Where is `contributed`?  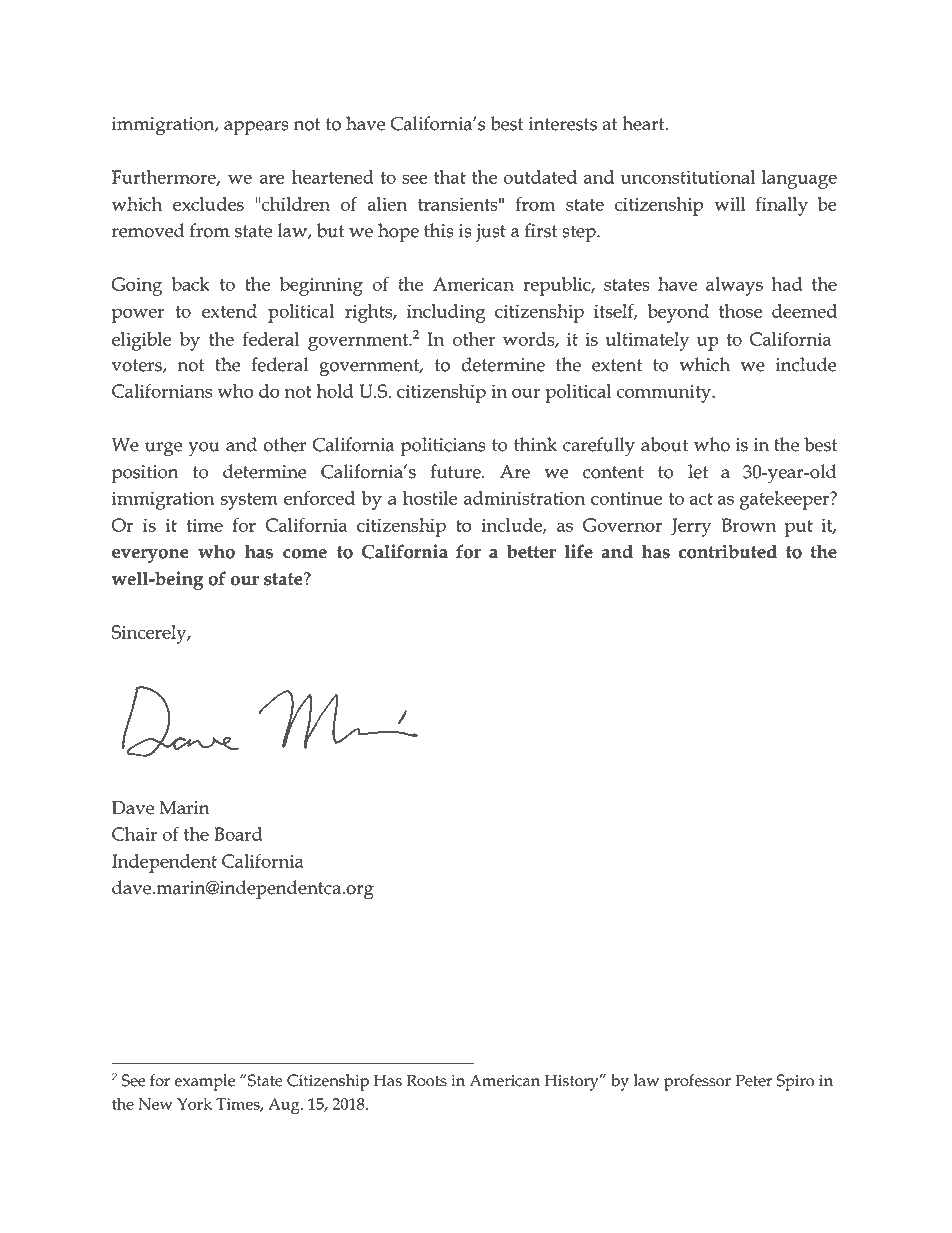 contributed is located at coordinates (728, 551).
